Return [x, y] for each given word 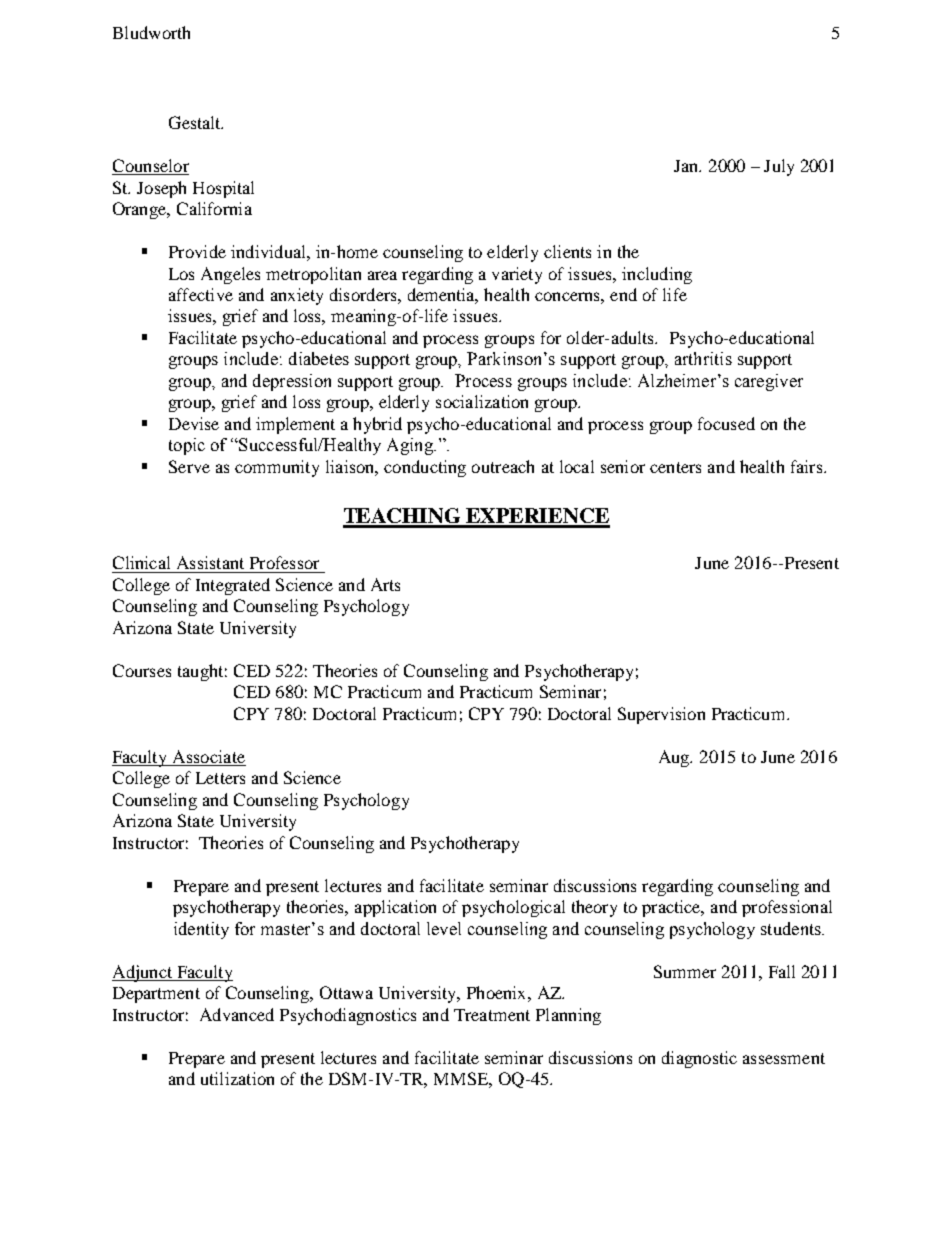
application [395, 908]
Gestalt [196, 122]
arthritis [703, 358]
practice [672, 908]
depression [292, 382]
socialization [482, 401]
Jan [687, 166]
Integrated [233, 586]
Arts [385, 584]
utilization [237, 1078]
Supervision [661, 715]
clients [567, 251]
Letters [220, 778]
